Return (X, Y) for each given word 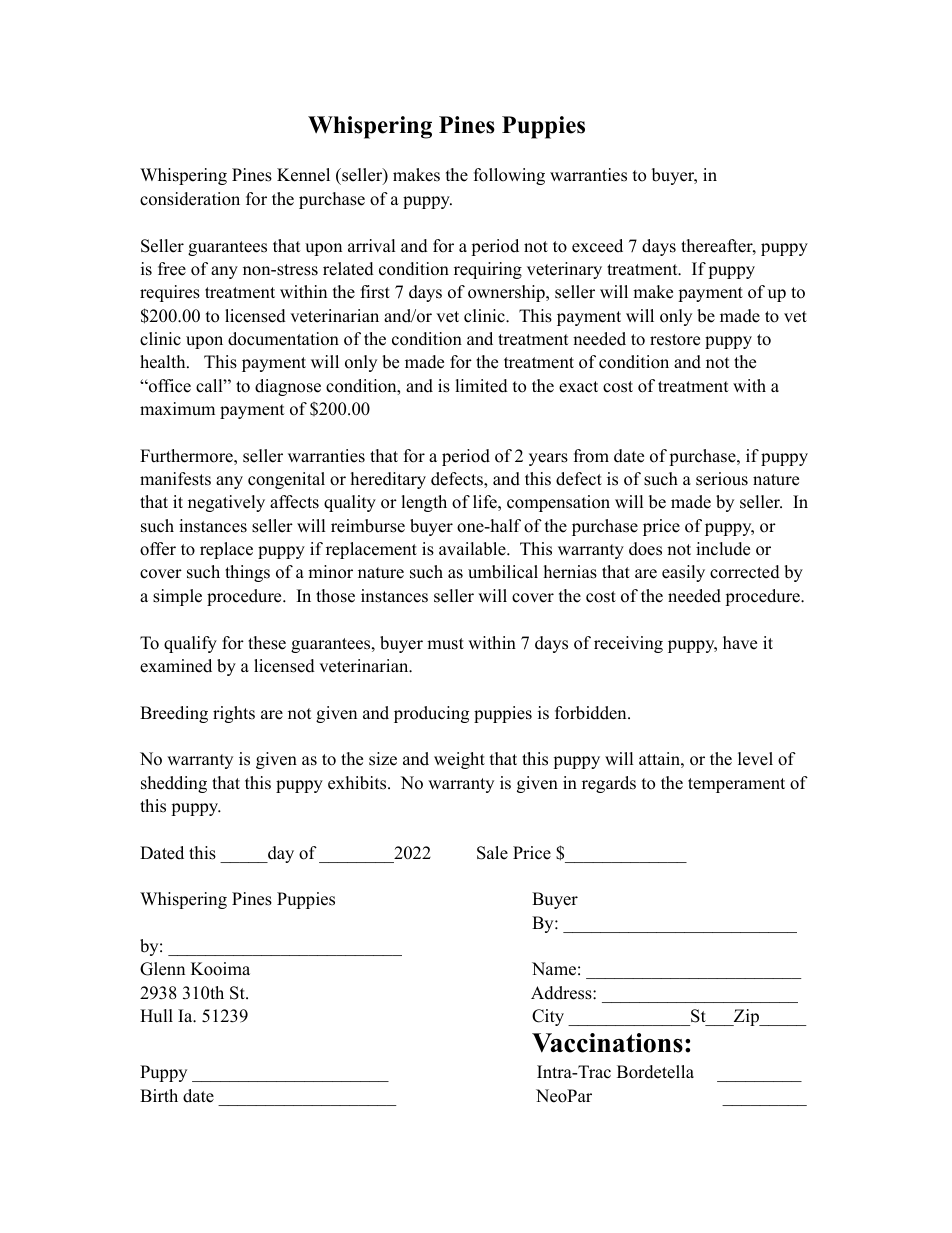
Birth (159, 1095)
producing (431, 714)
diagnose (288, 387)
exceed (597, 246)
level (755, 759)
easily (683, 573)
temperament (736, 785)
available (473, 549)
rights (234, 714)
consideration (190, 199)
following (509, 176)
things (247, 573)
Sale (492, 853)
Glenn (162, 969)
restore (675, 340)
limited (481, 386)
